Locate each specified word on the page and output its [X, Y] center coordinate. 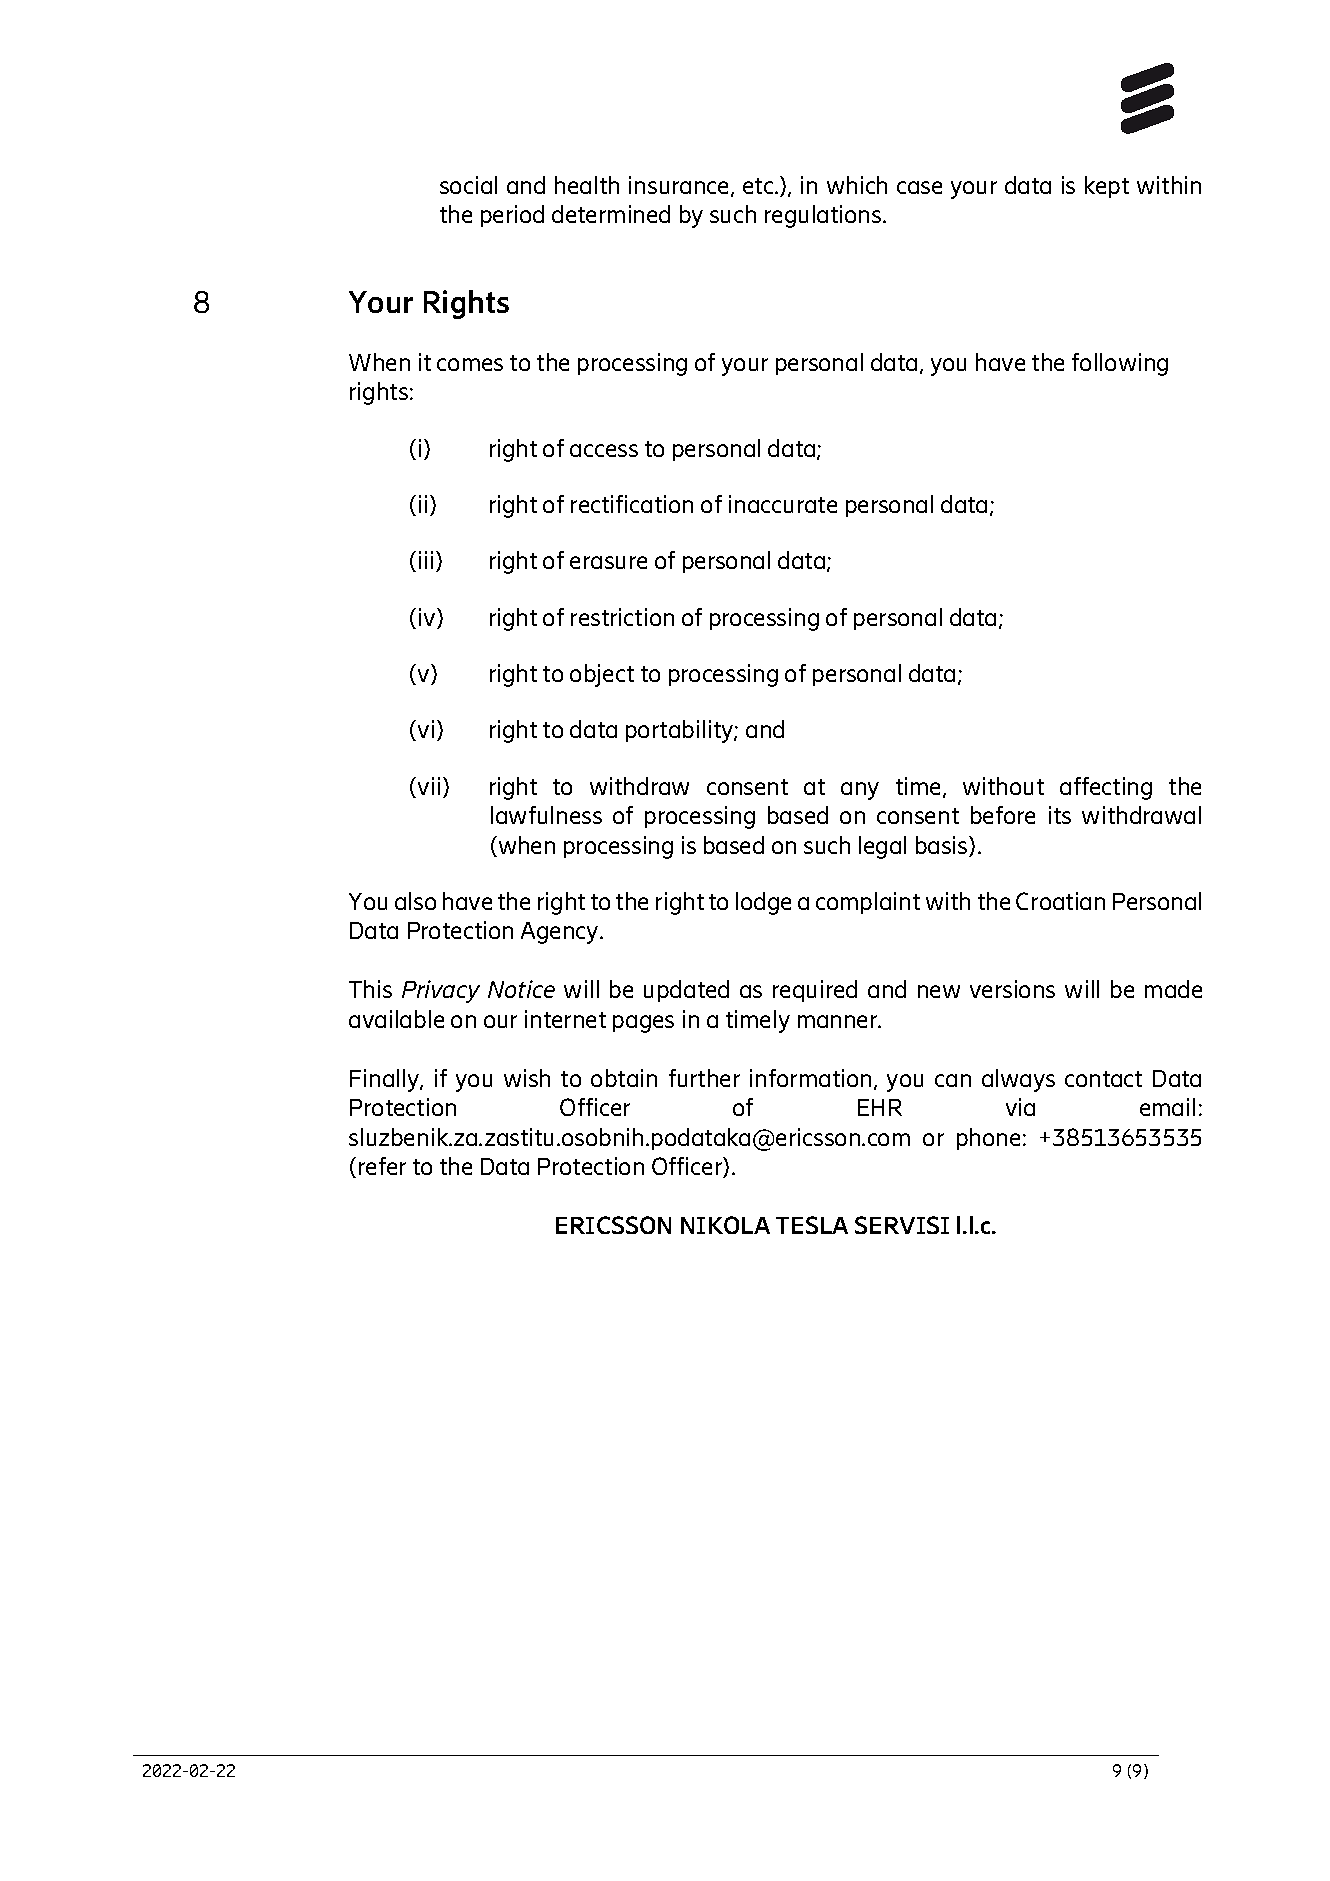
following [1120, 364]
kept [1107, 187]
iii [426, 560]
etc [758, 186]
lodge [763, 903]
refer [382, 1166]
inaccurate [783, 504]
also [415, 901]
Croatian [1060, 901]
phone [988, 1139]
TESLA [812, 1225]
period [512, 216]
